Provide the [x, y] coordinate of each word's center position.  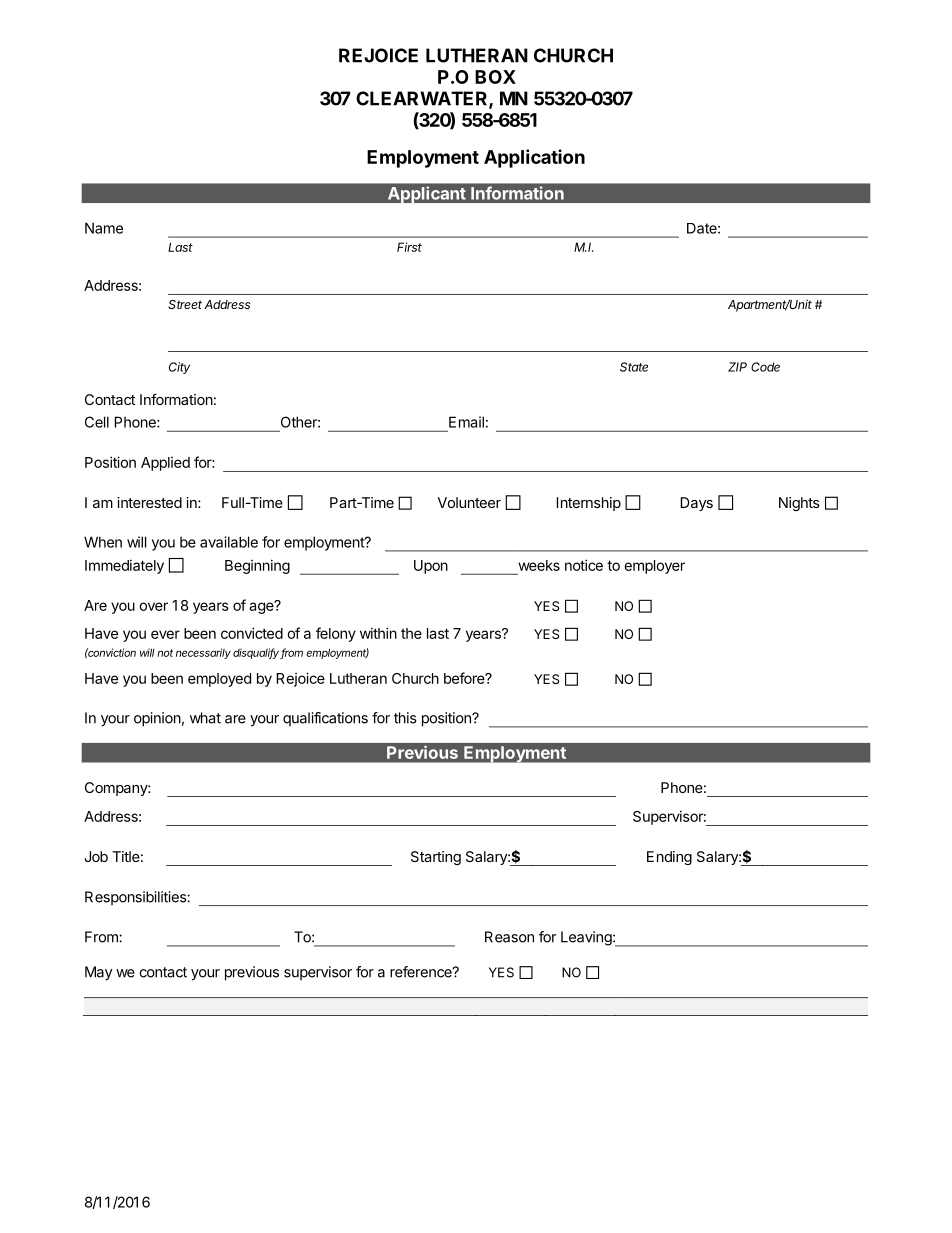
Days [696, 504]
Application [534, 158]
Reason [509, 937]
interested [149, 502]
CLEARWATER [423, 99]
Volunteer [469, 502]
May [99, 973]
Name [104, 228]
